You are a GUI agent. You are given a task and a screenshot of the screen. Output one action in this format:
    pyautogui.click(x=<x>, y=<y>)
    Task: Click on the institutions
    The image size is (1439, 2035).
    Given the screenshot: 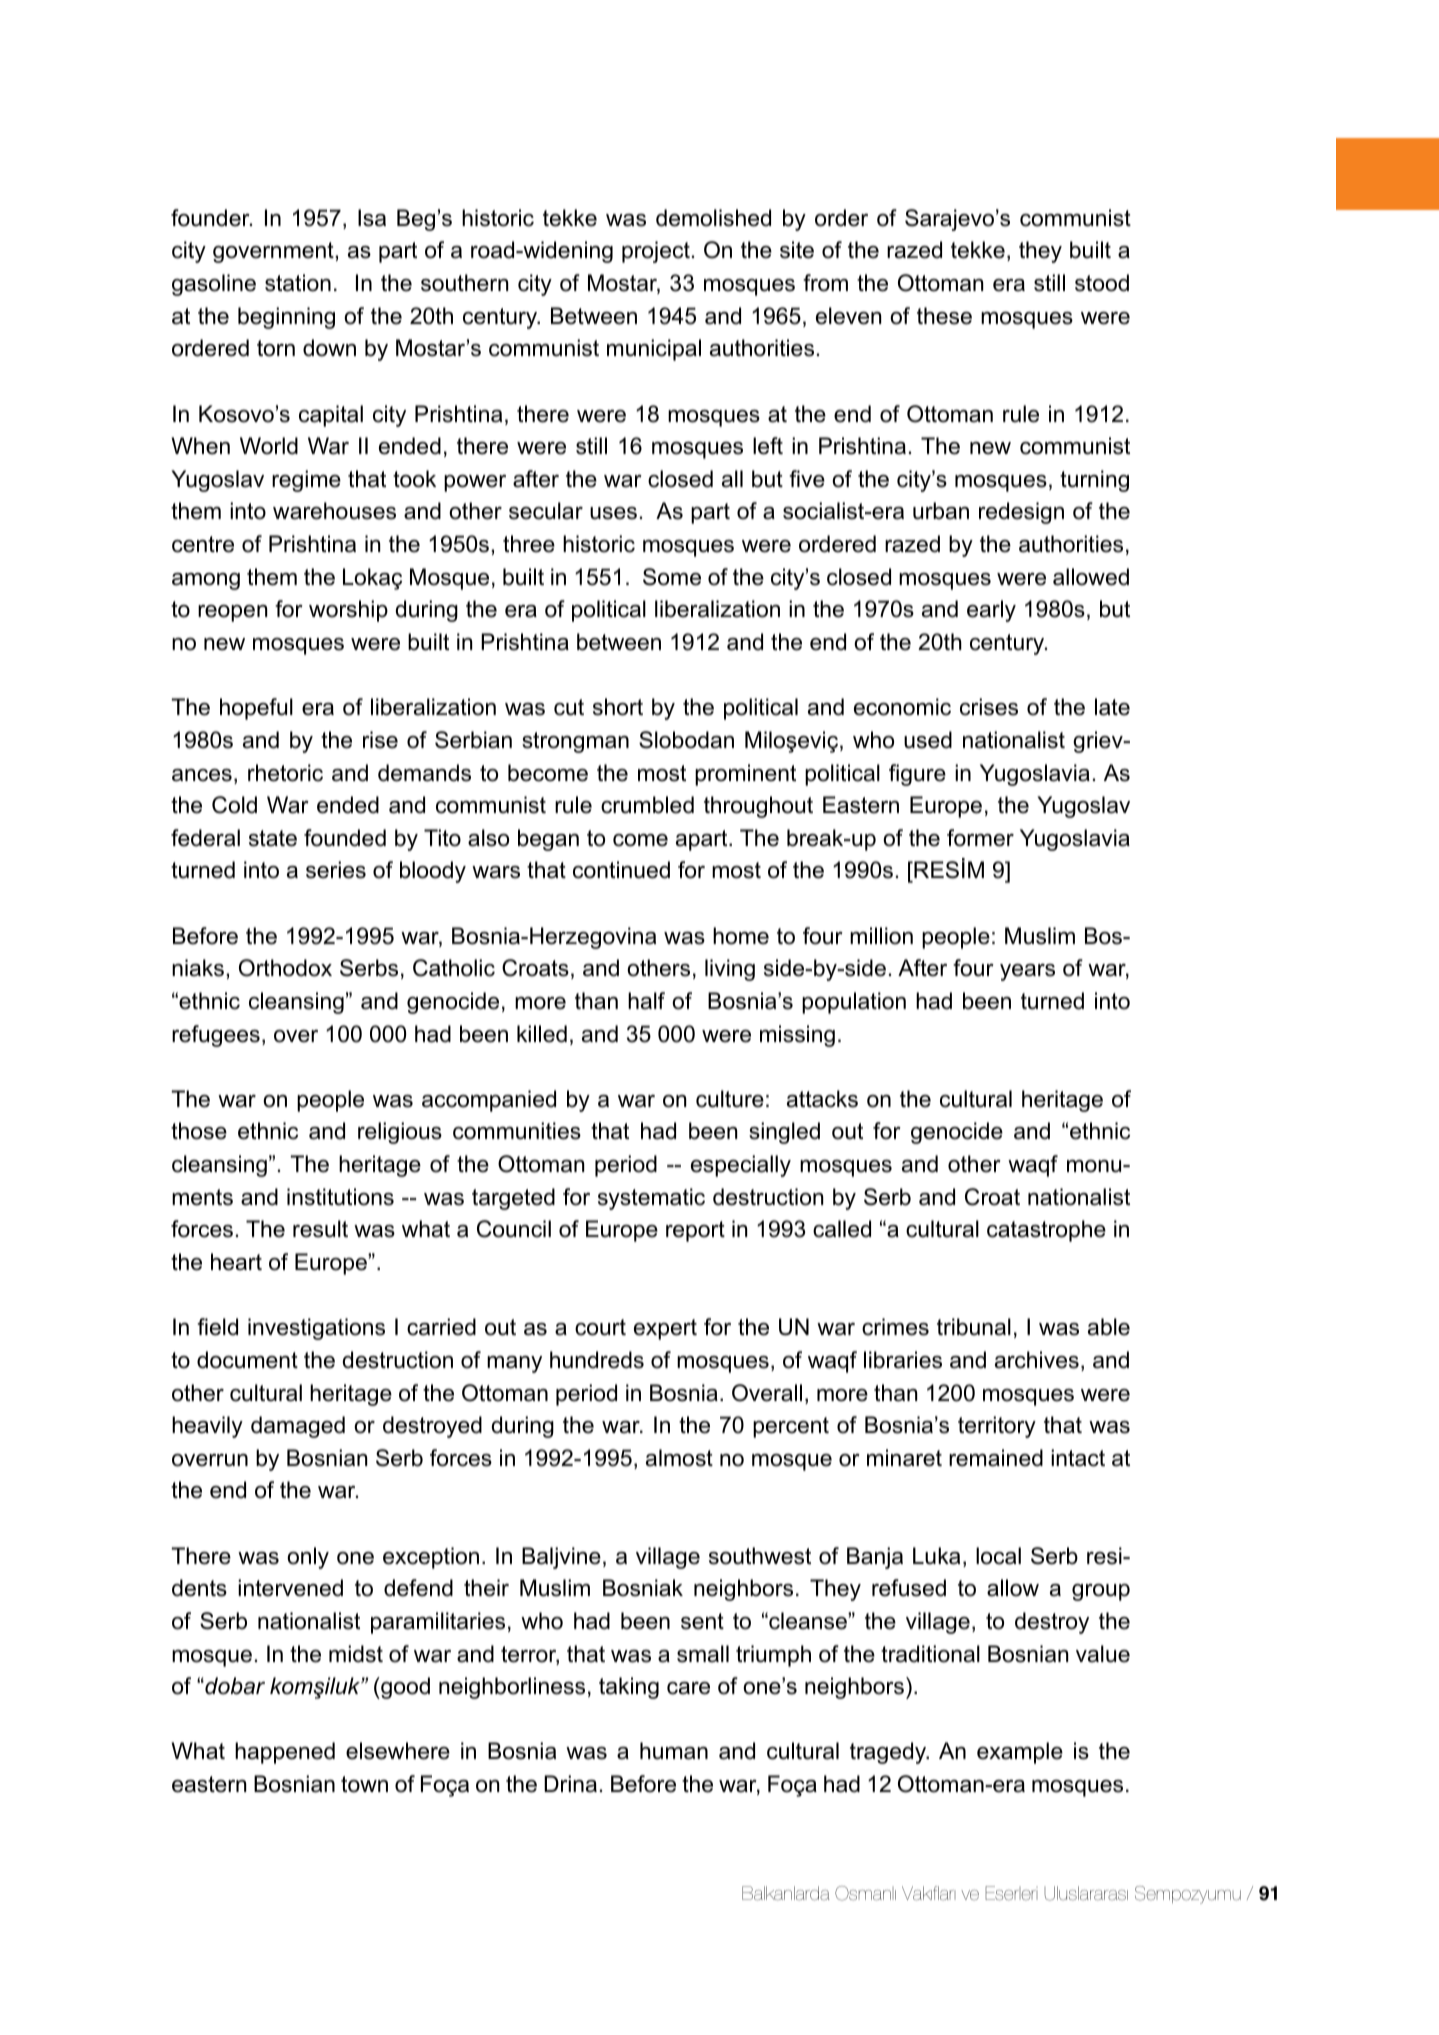 What is the action you would take?
    pyautogui.click(x=340, y=1197)
